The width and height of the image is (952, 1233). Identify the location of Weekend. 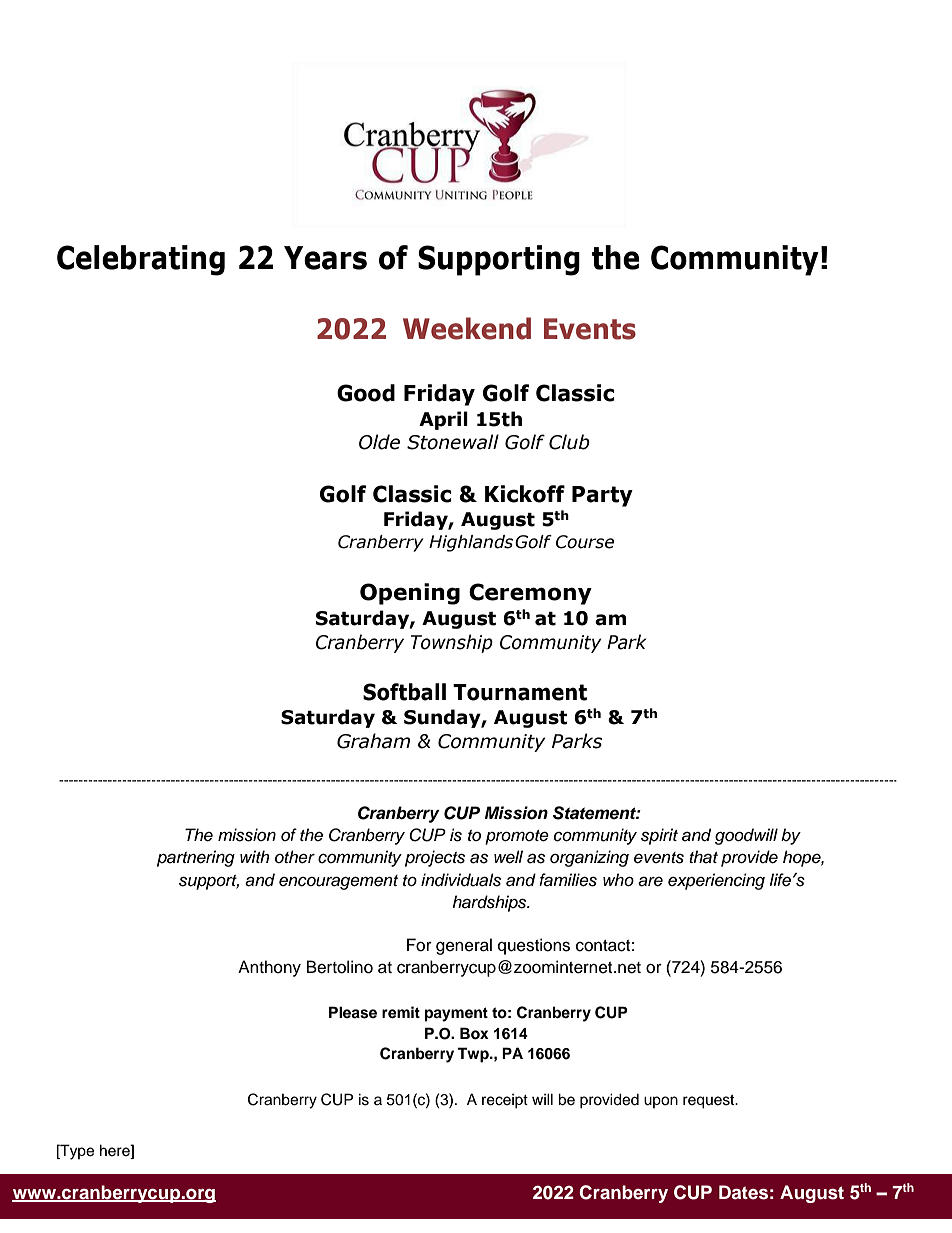
(467, 328).
